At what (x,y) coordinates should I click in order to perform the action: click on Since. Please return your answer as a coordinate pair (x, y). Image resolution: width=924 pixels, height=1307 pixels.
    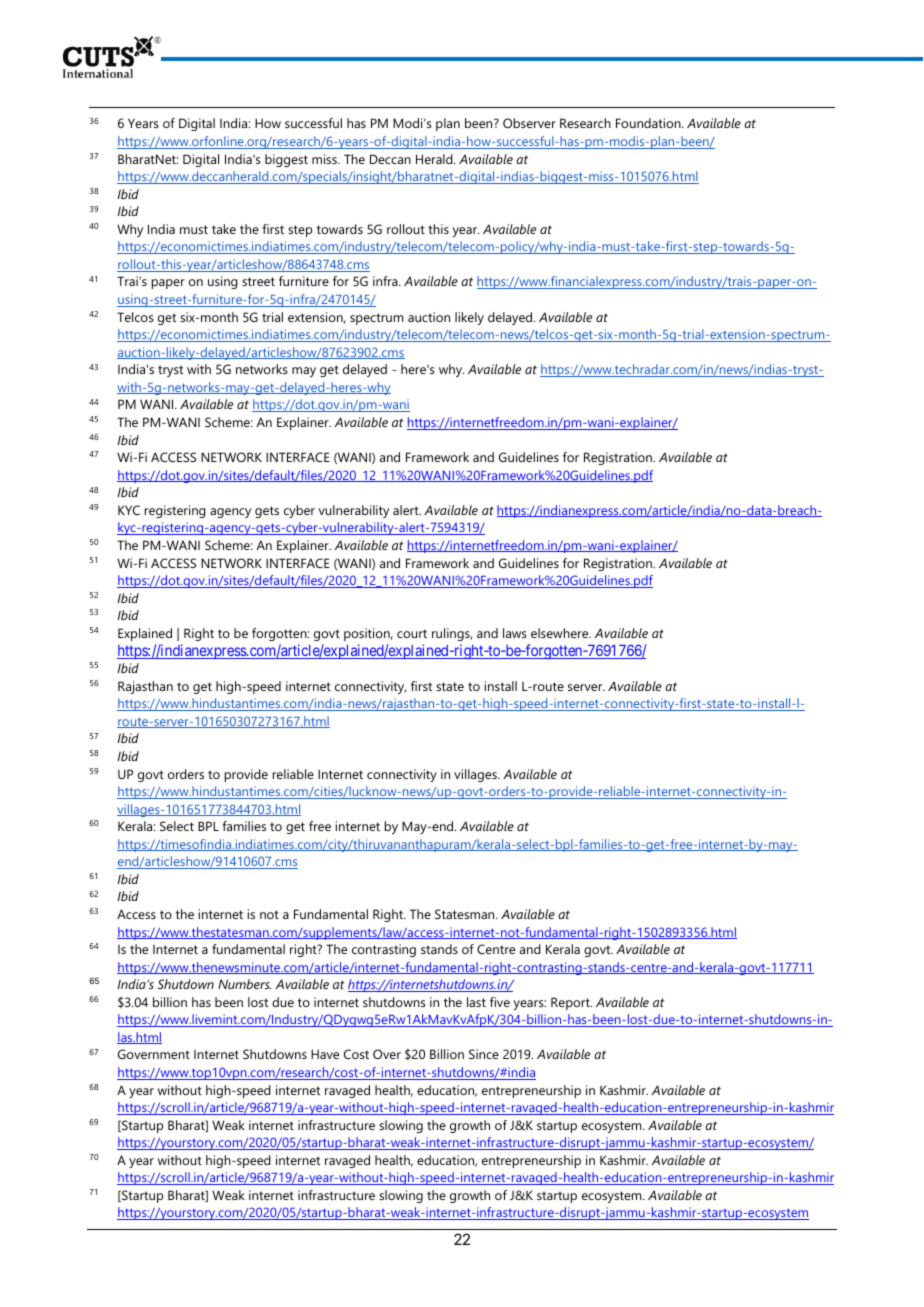
    Looking at the image, I should click on (484, 1054).
